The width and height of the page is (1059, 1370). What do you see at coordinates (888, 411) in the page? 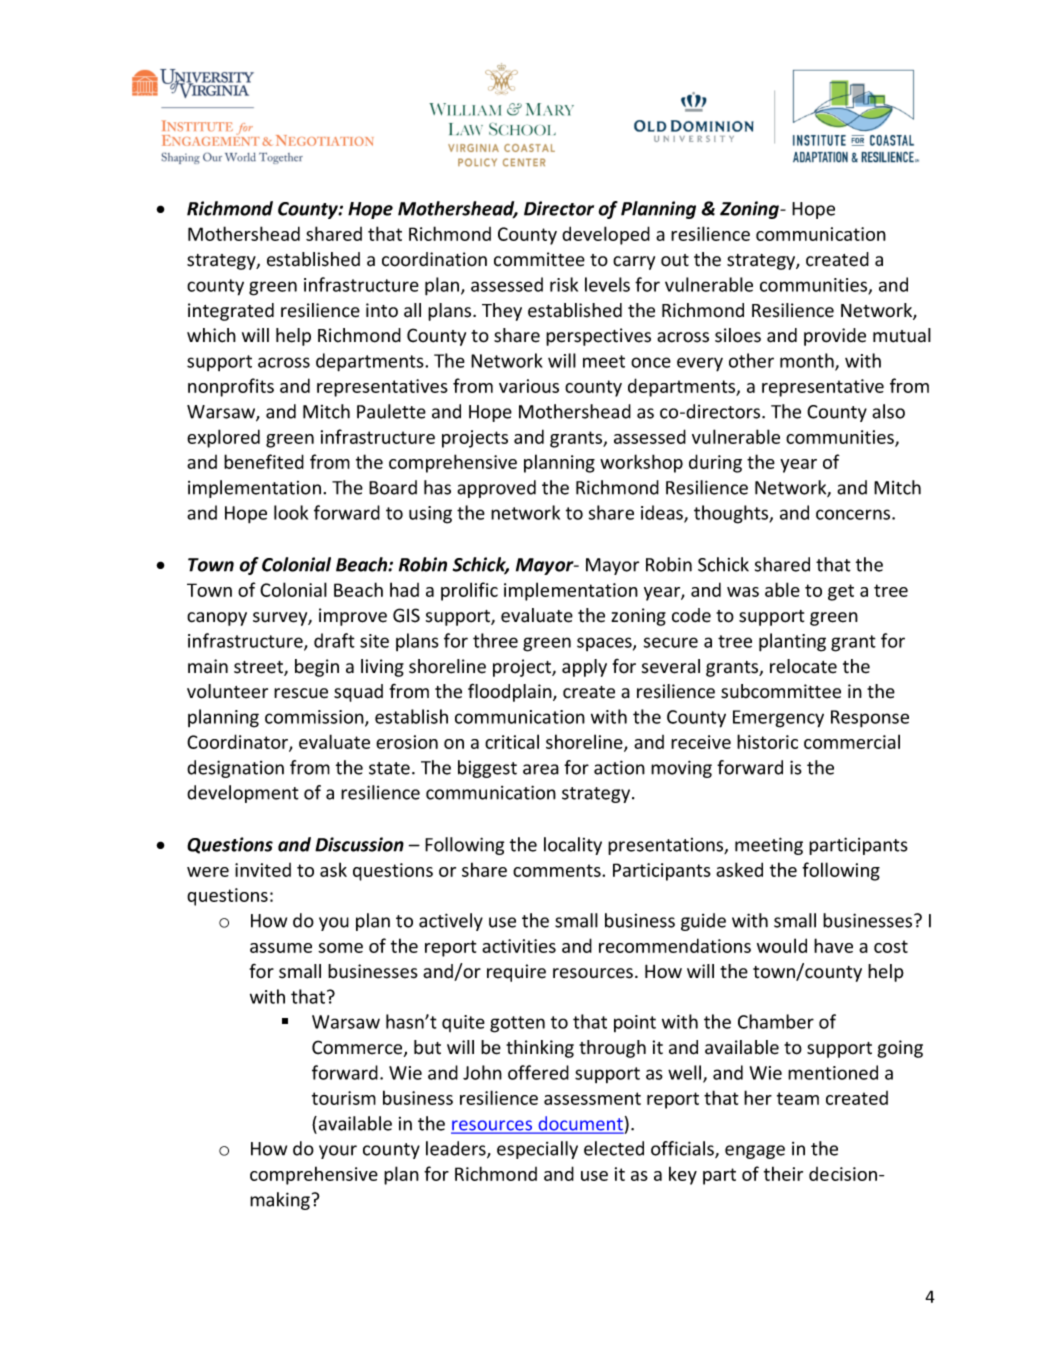
I see `also` at bounding box center [888, 411].
